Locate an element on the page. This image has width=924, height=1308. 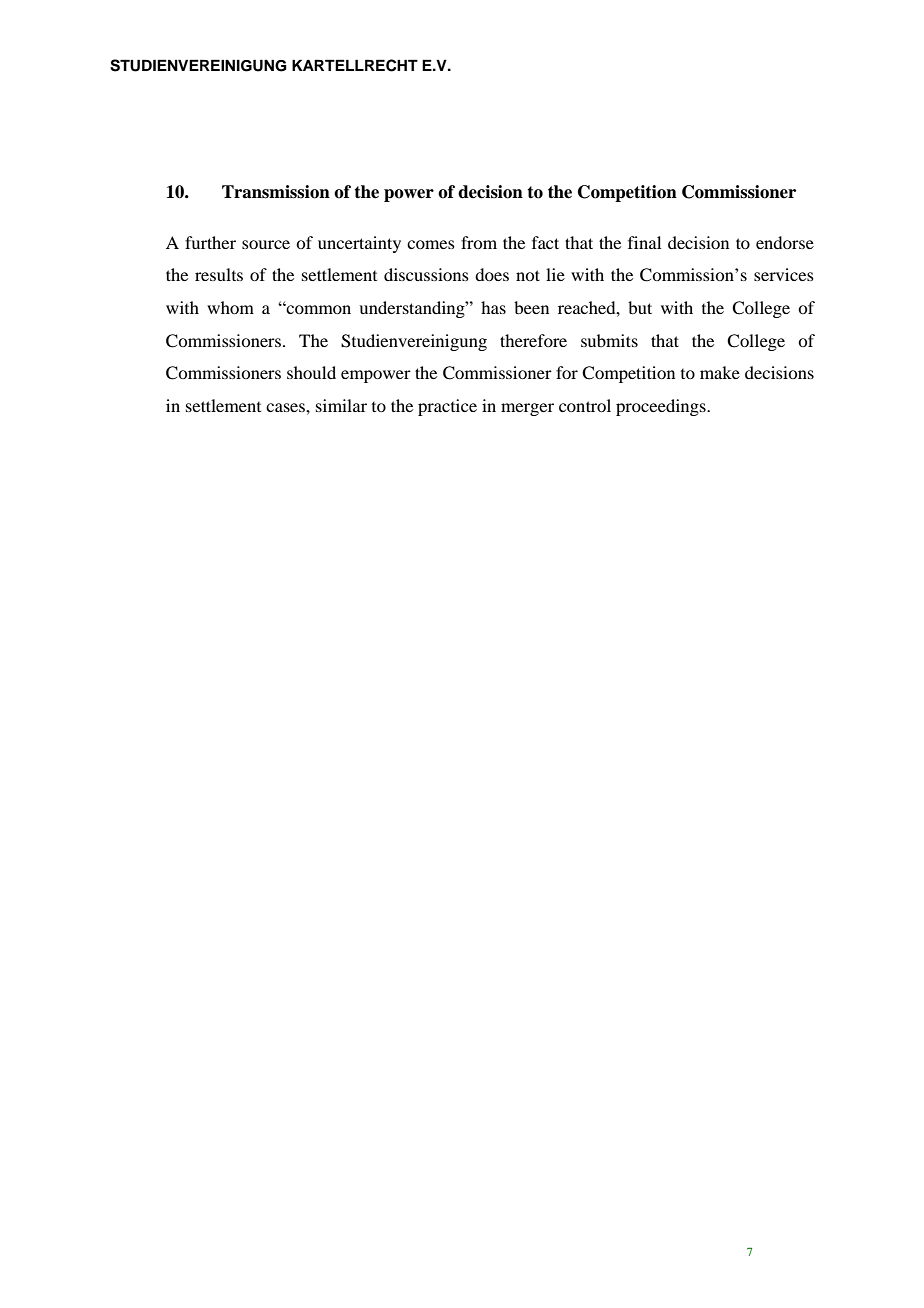
therefore is located at coordinates (533, 340).
